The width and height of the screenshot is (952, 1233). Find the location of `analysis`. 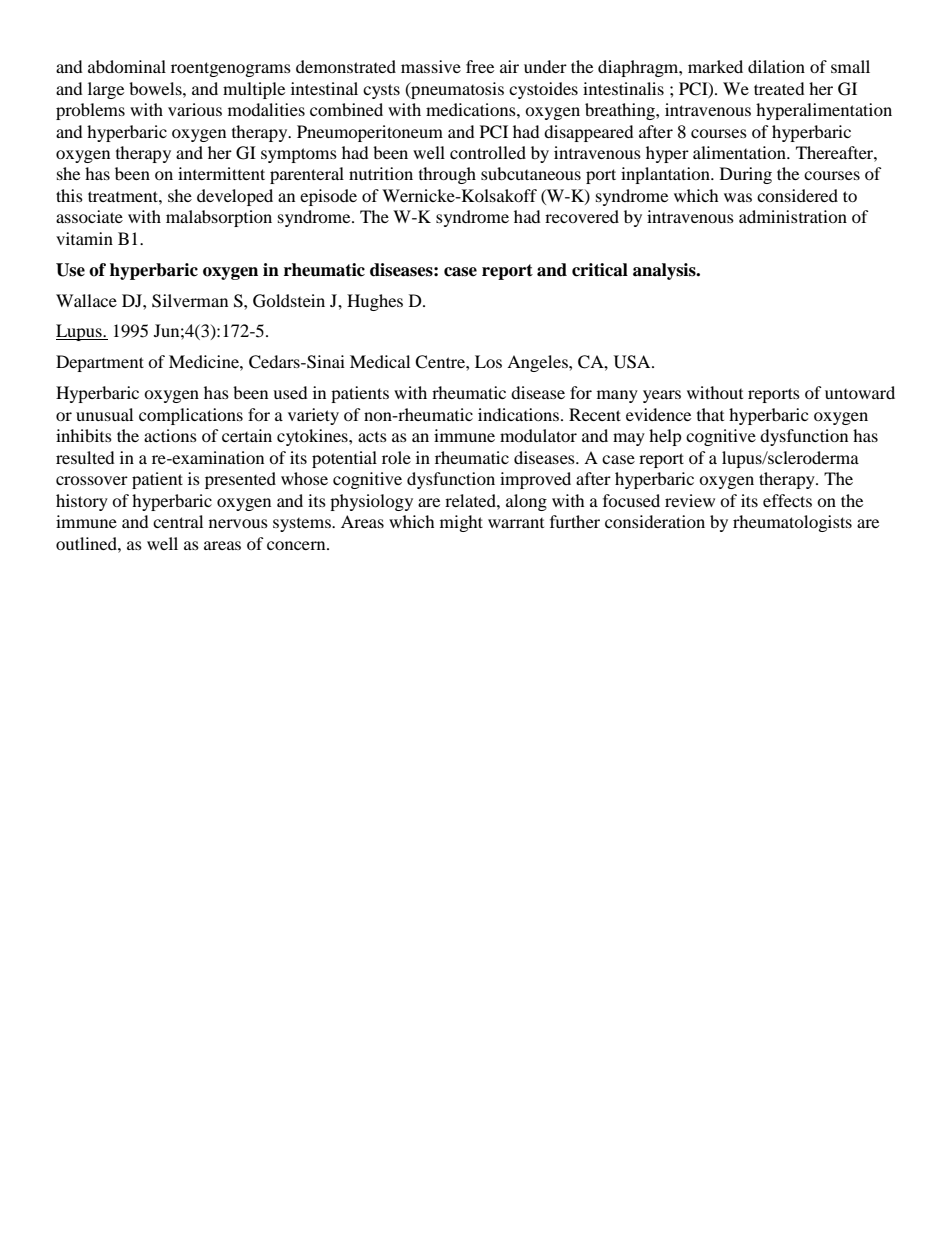

analysis is located at coordinates (665, 271).
